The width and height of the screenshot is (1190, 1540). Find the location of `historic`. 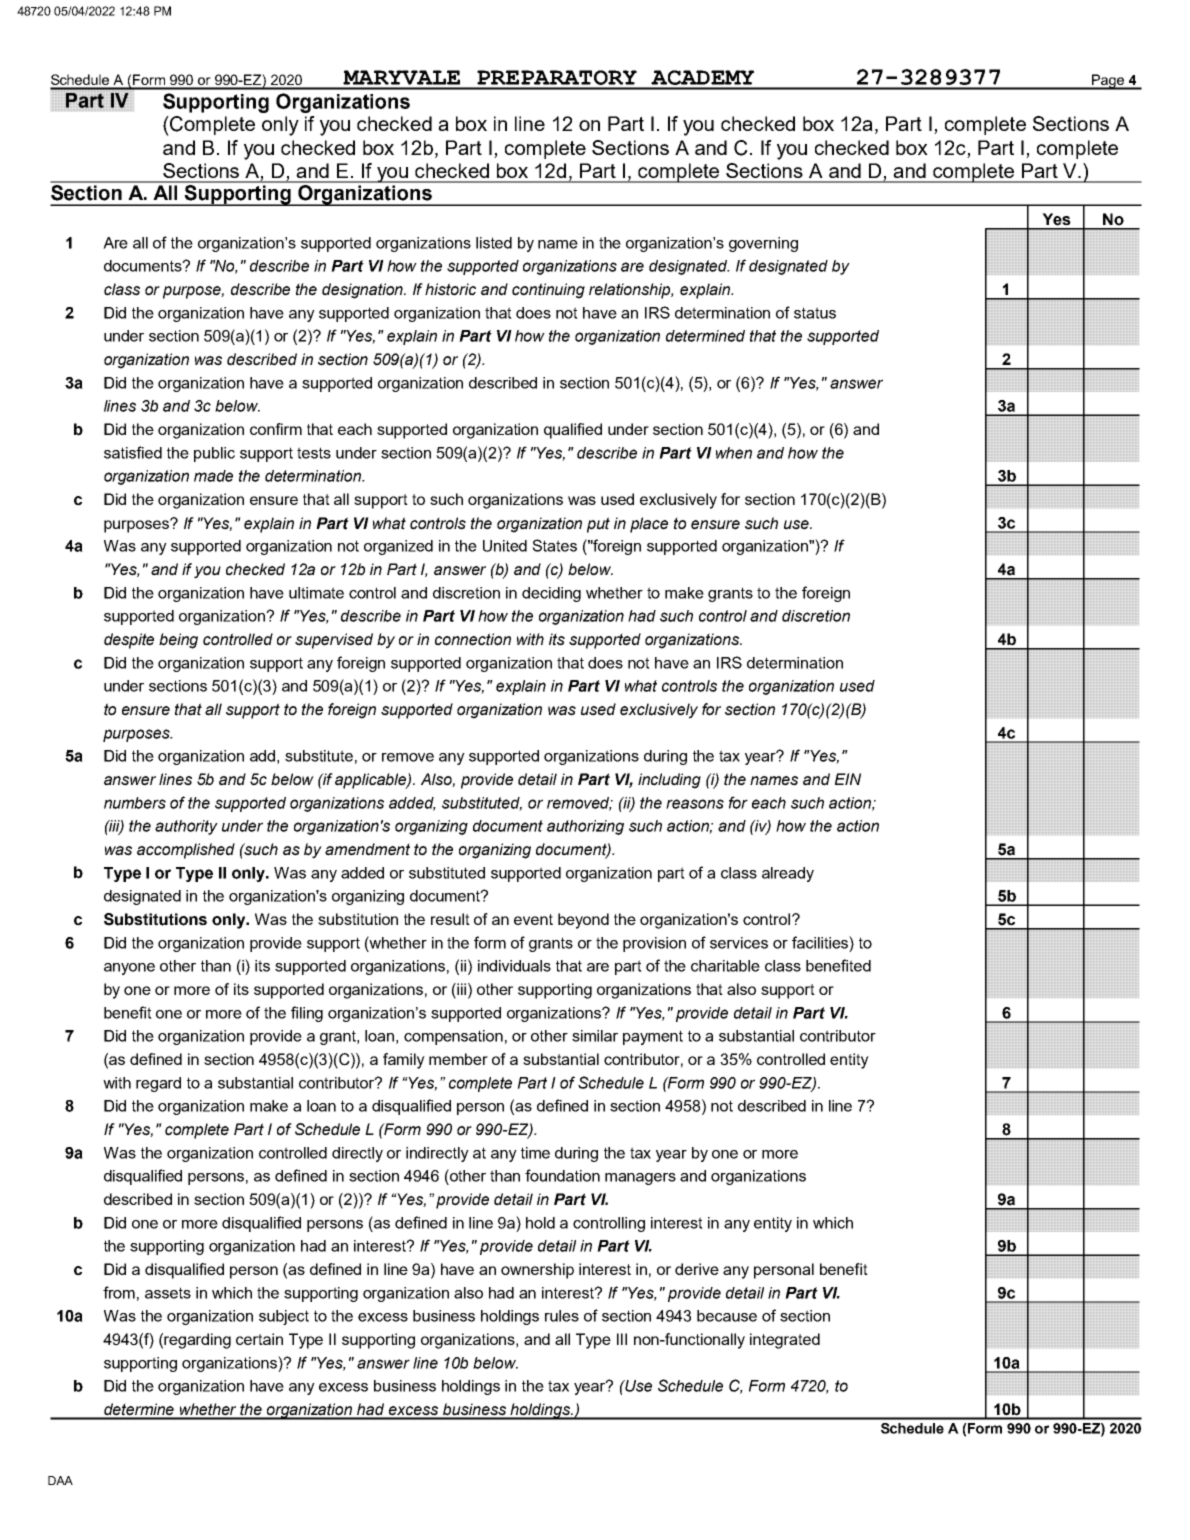

historic is located at coordinates (450, 289).
